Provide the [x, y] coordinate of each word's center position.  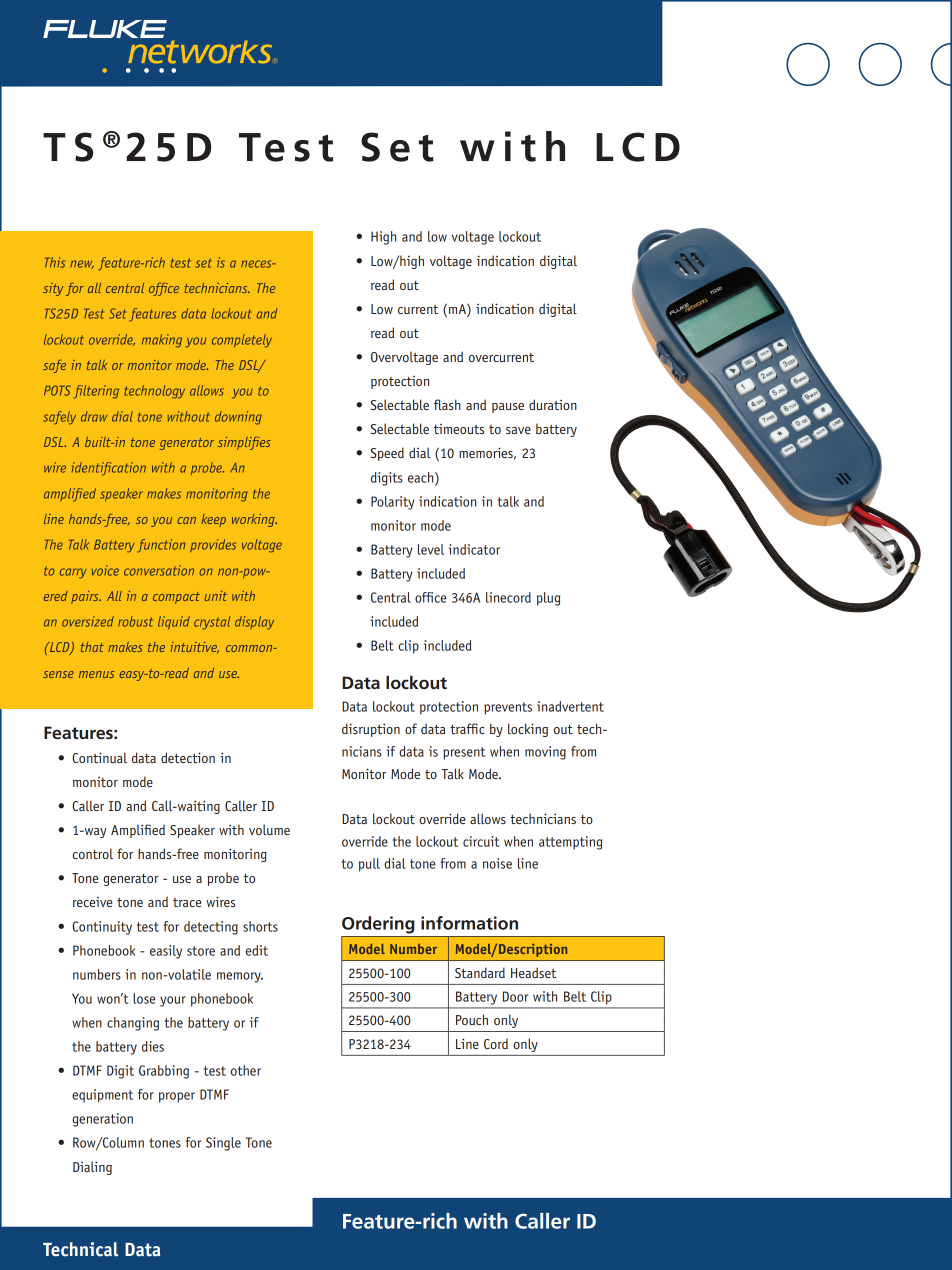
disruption [371, 730]
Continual [99, 757]
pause [508, 408]
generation [102, 1120]
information [469, 923]
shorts [260, 926]
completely [242, 341]
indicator [474, 549]
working [254, 520]
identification [109, 469]
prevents [508, 708]
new [82, 264]
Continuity [102, 928]
